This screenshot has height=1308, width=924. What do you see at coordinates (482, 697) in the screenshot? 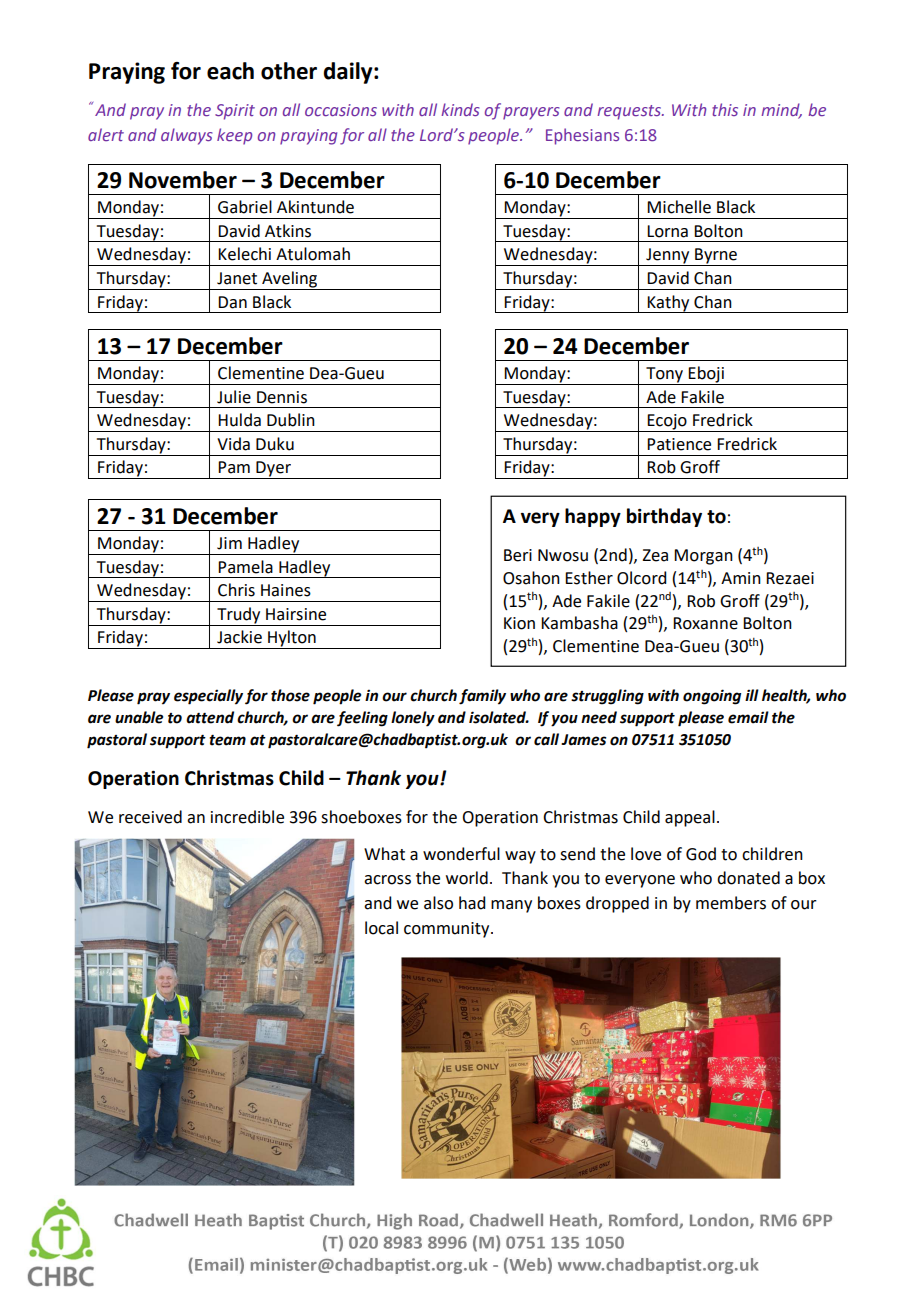
I see `family` at bounding box center [482, 697].
